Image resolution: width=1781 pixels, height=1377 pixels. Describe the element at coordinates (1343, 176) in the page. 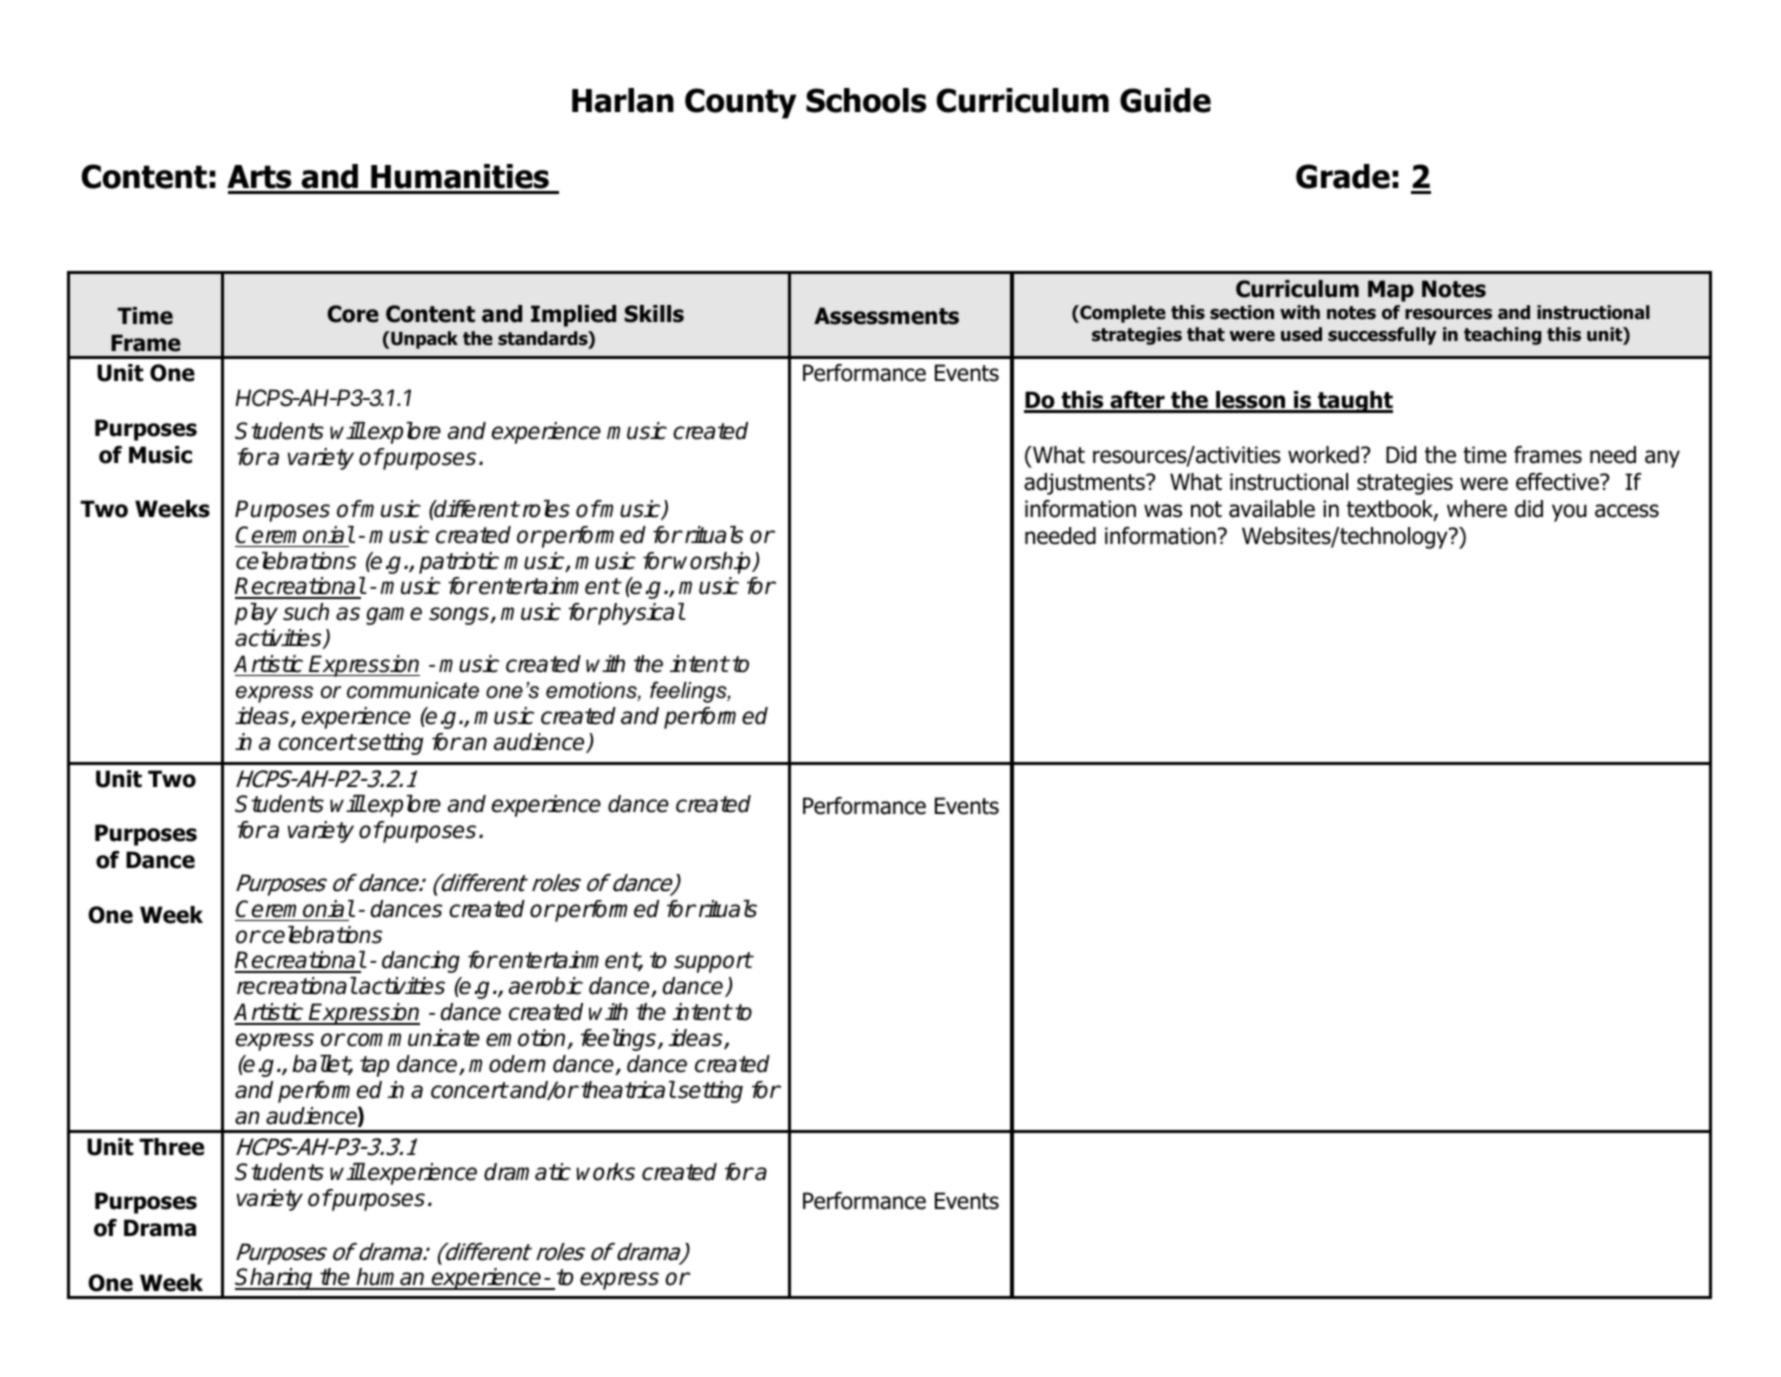

I see `Grade` at that location.
